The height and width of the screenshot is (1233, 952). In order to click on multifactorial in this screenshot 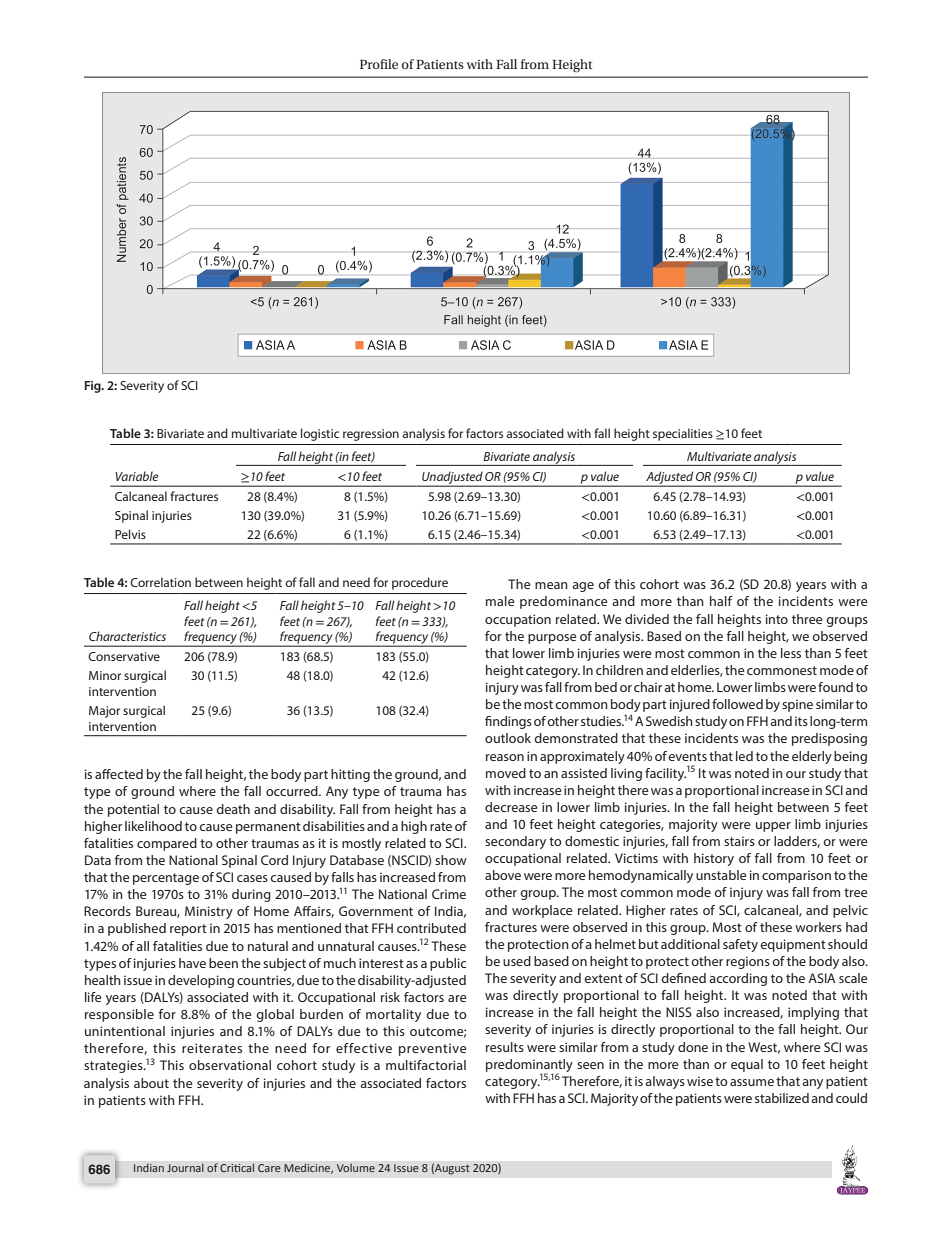, I will do `click(426, 1065)`.
